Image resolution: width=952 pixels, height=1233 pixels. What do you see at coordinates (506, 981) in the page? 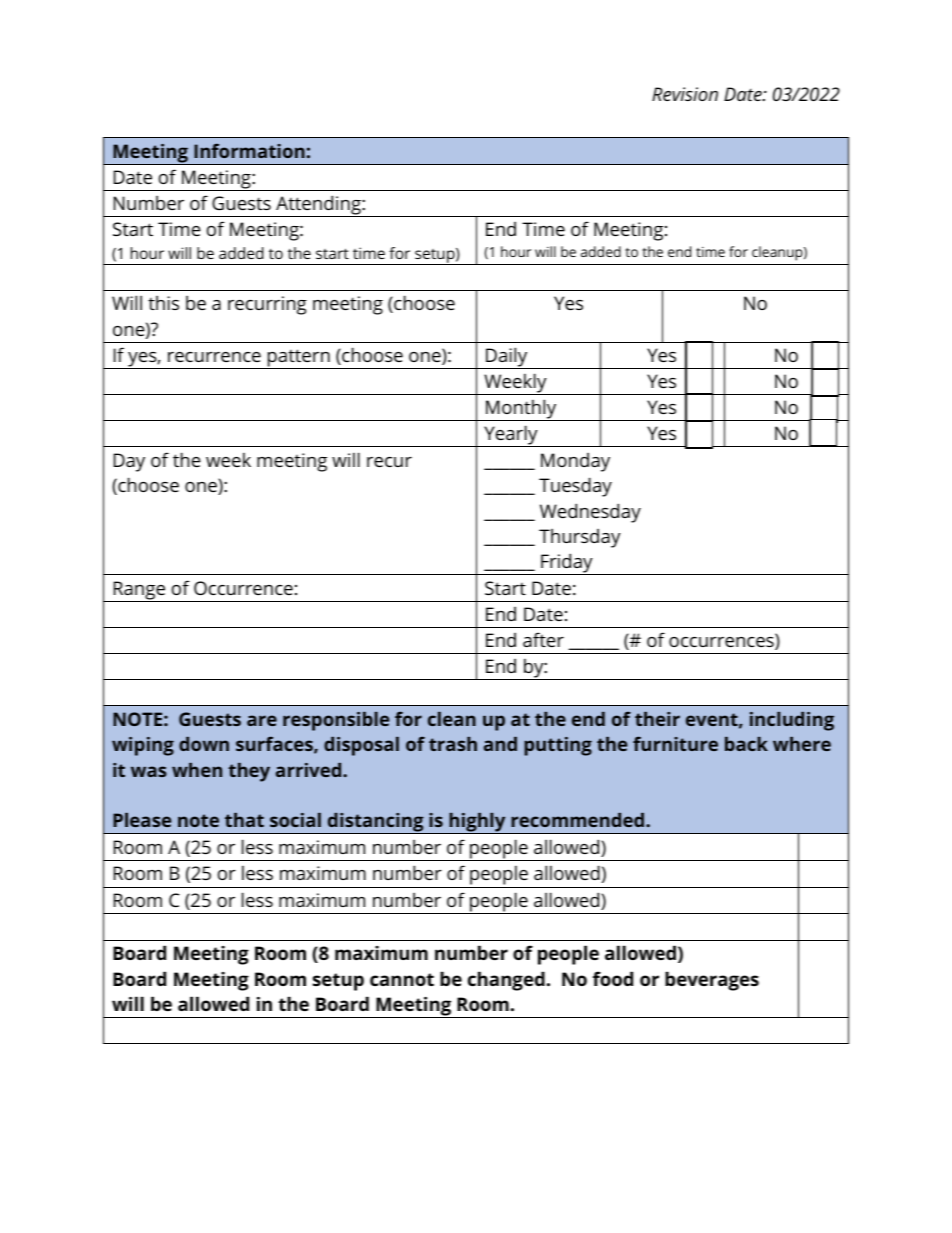
I see `changed` at bounding box center [506, 981].
